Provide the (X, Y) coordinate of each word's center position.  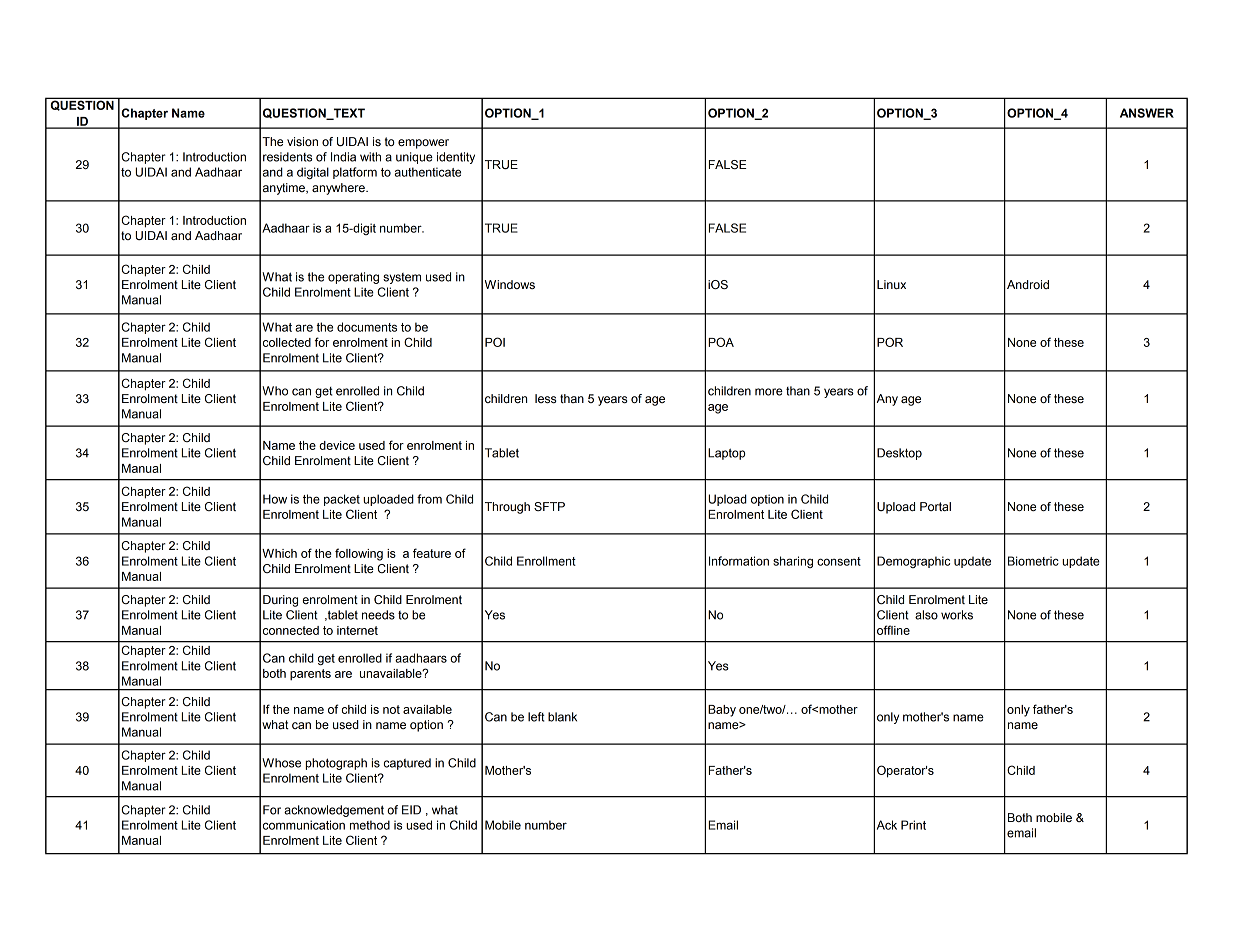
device (337, 445)
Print (913, 825)
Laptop (726, 454)
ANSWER (1147, 113)
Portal (935, 506)
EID (411, 810)
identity (456, 158)
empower (423, 144)
